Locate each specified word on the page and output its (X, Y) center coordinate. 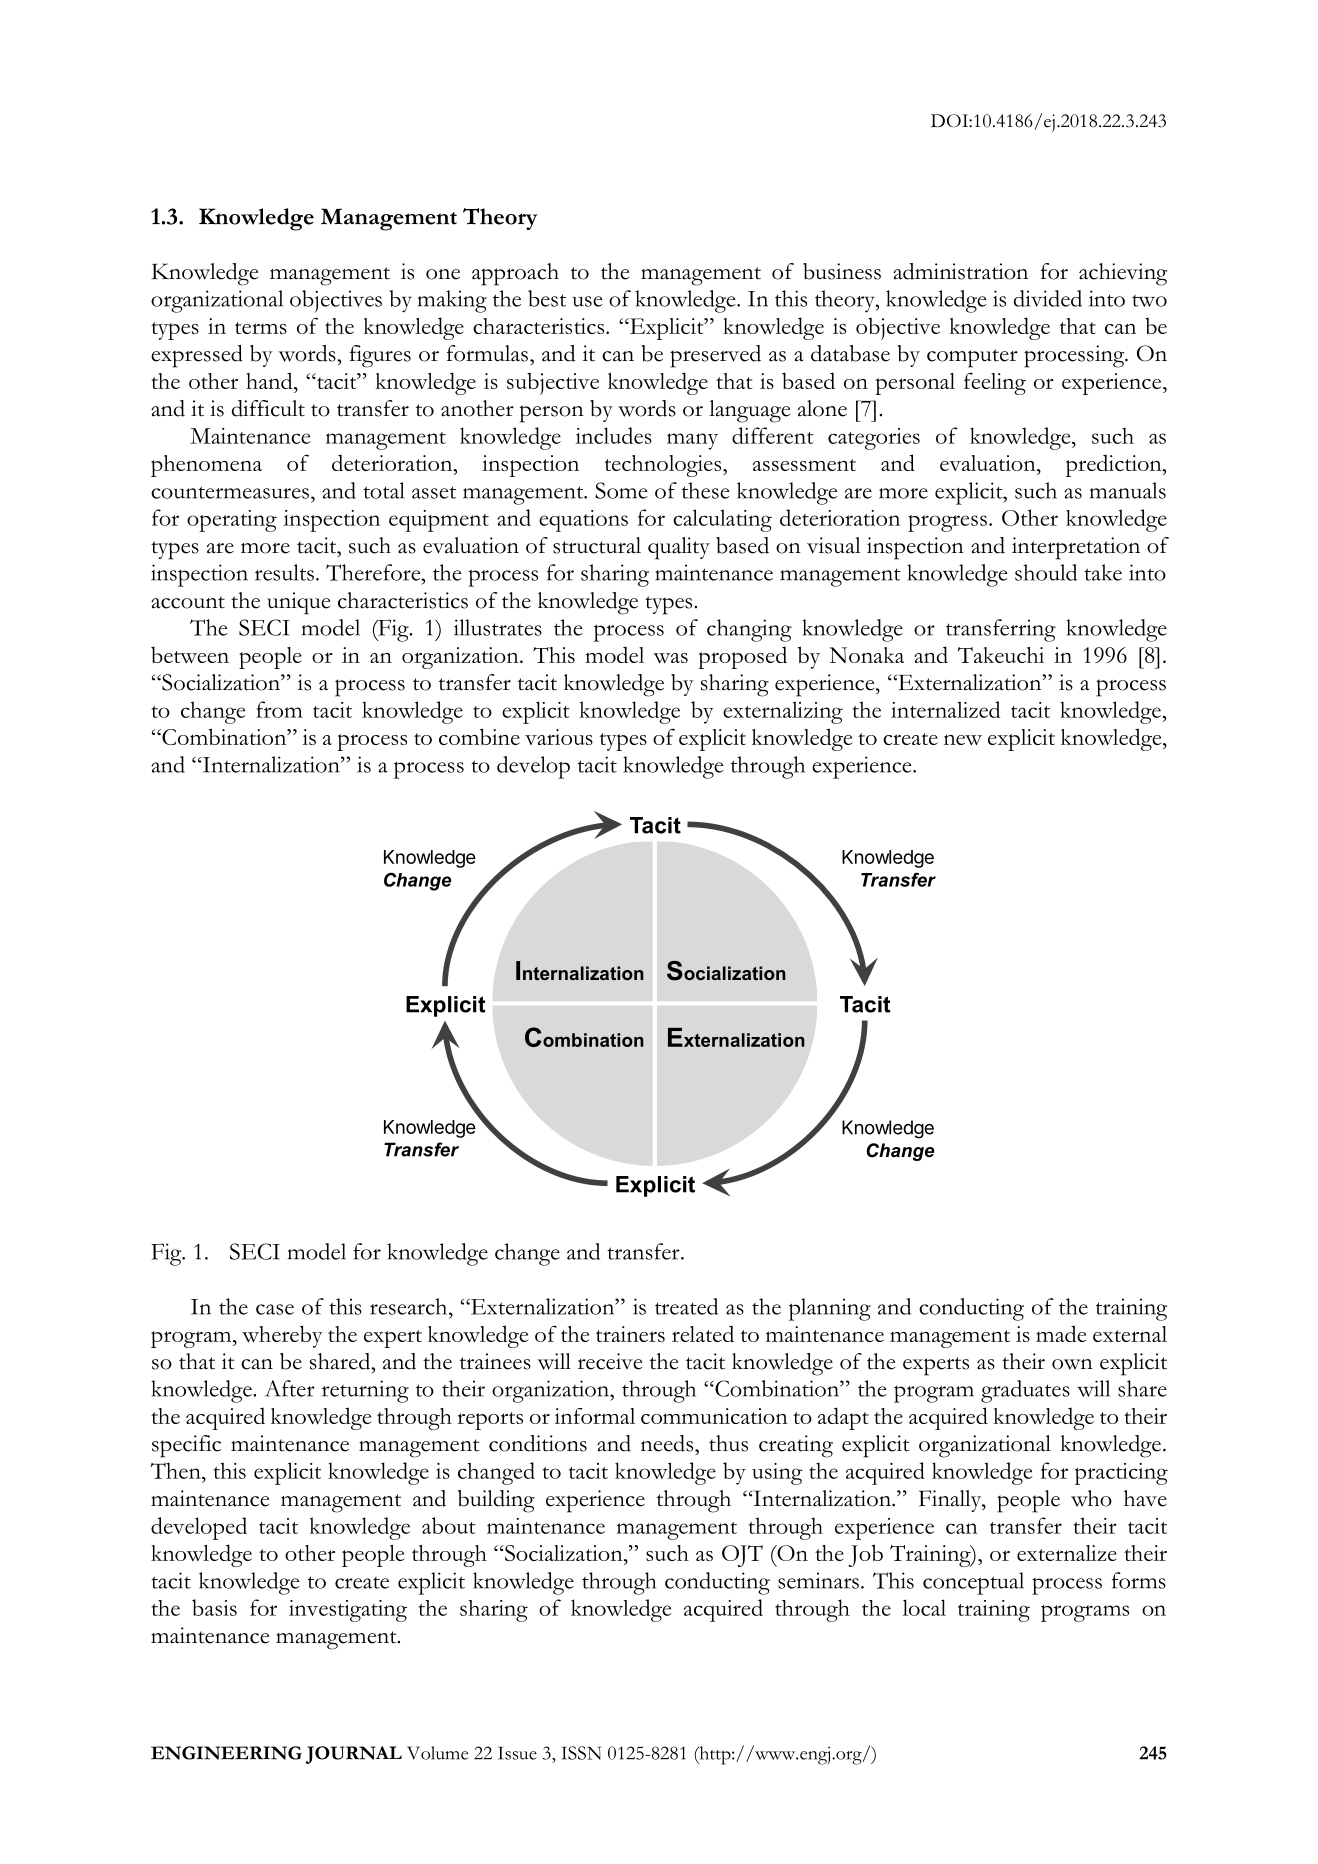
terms (261, 328)
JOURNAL (354, 1755)
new (963, 740)
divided (1048, 298)
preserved (715, 356)
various (559, 737)
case (275, 1309)
